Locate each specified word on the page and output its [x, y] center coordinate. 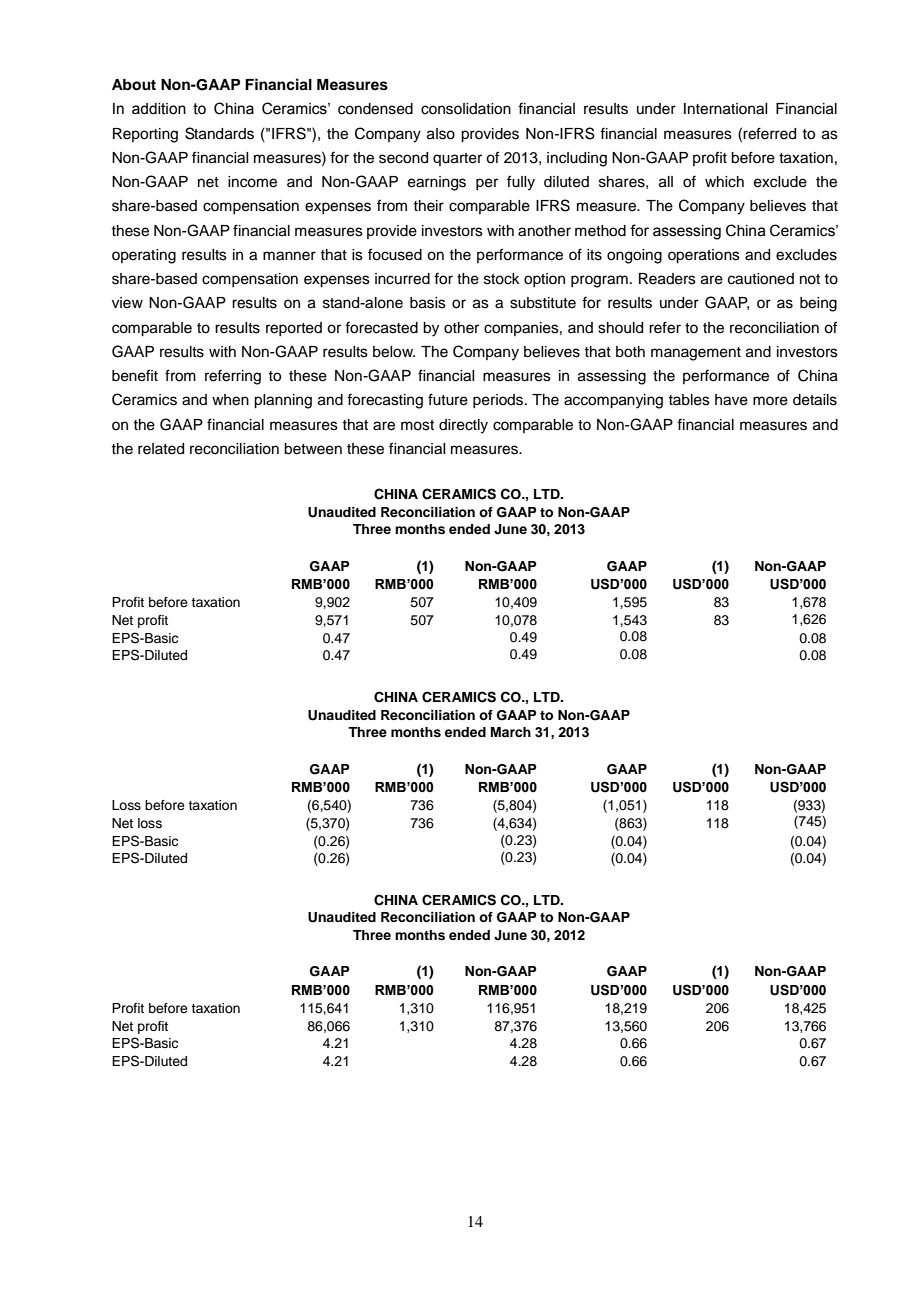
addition [159, 109]
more [770, 401]
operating [144, 256]
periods [499, 401]
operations [704, 256]
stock [502, 279]
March [511, 732]
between [313, 449]
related [161, 449]
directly [463, 426]
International [725, 109]
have [731, 400]
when [230, 400]
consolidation [466, 109]
